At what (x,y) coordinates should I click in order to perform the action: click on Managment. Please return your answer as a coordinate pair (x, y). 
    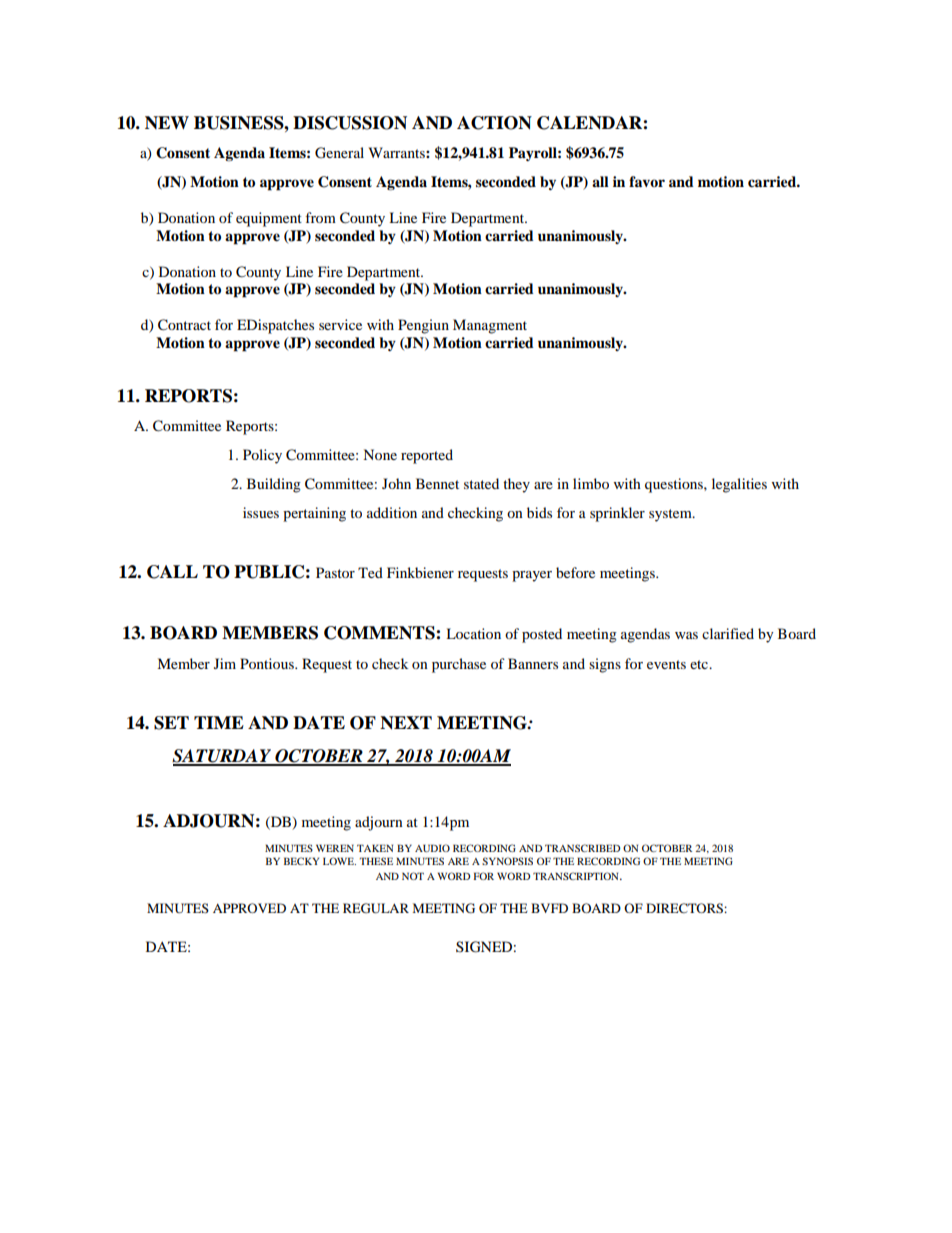
    Looking at the image, I should click on (490, 326).
